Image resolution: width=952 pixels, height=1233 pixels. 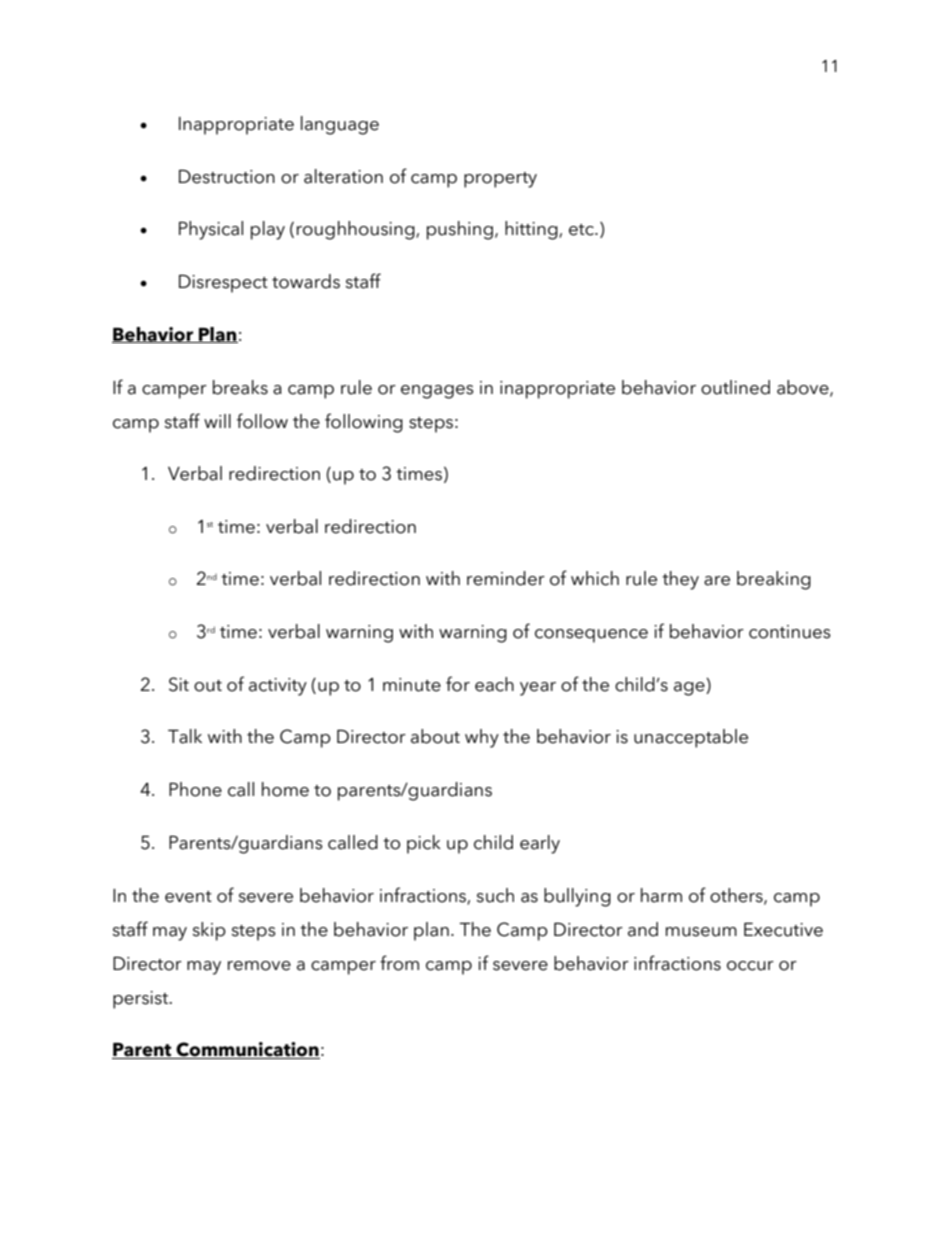 I want to click on they, so click(x=680, y=580).
